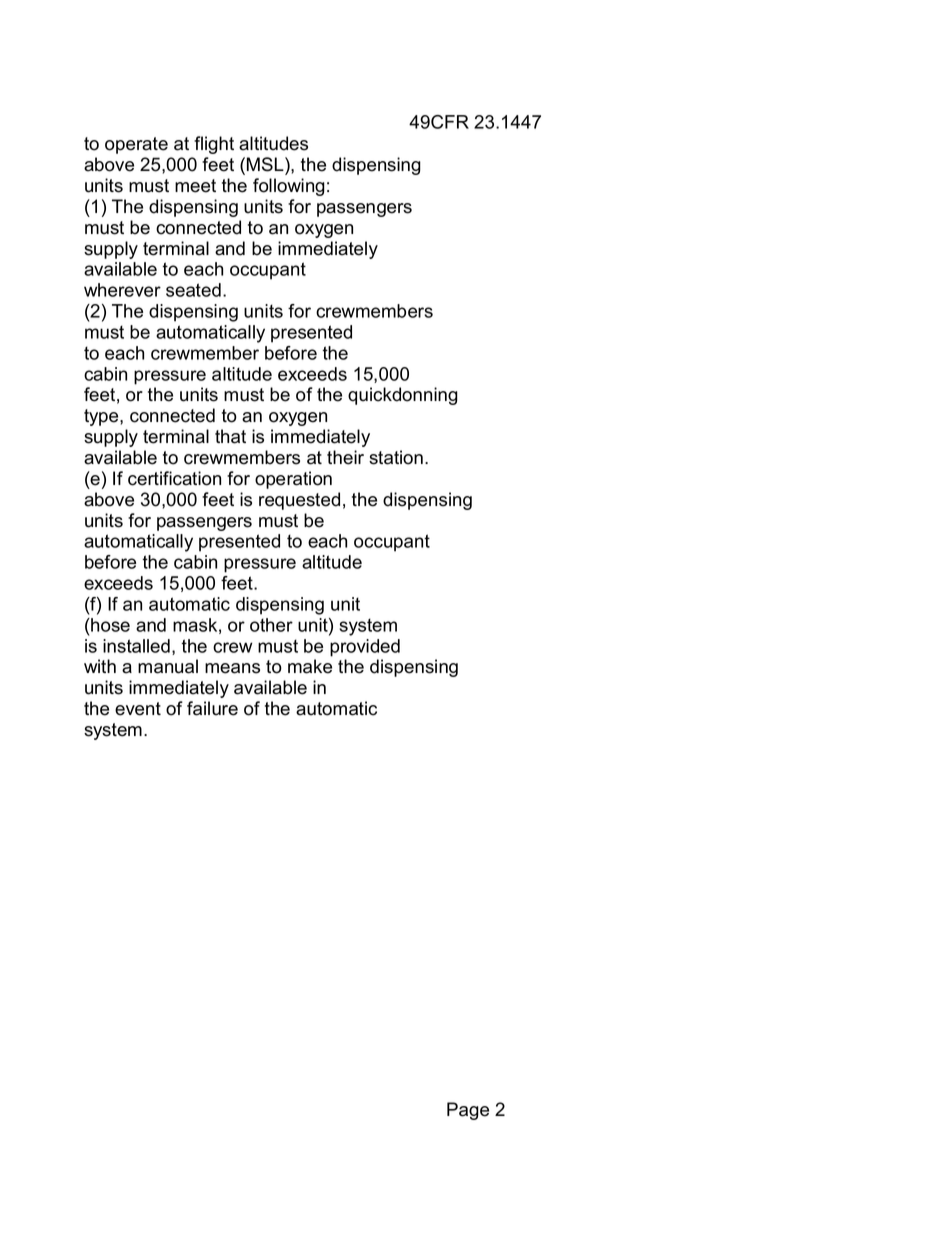 Image resolution: width=952 pixels, height=1233 pixels. I want to click on provided, so click(365, 648).
